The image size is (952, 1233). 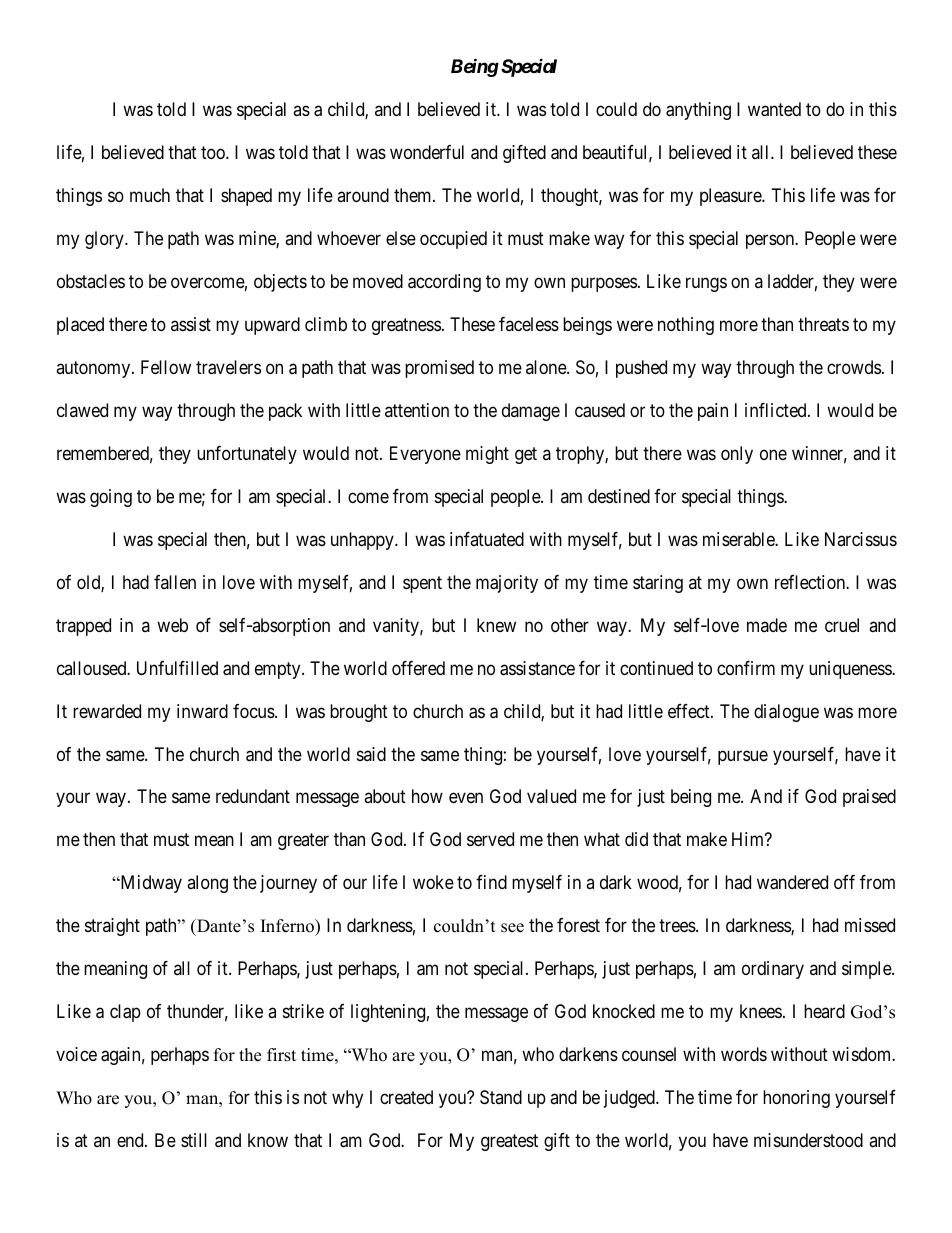 I want to click on wanted, so click(x=774, y=109).
